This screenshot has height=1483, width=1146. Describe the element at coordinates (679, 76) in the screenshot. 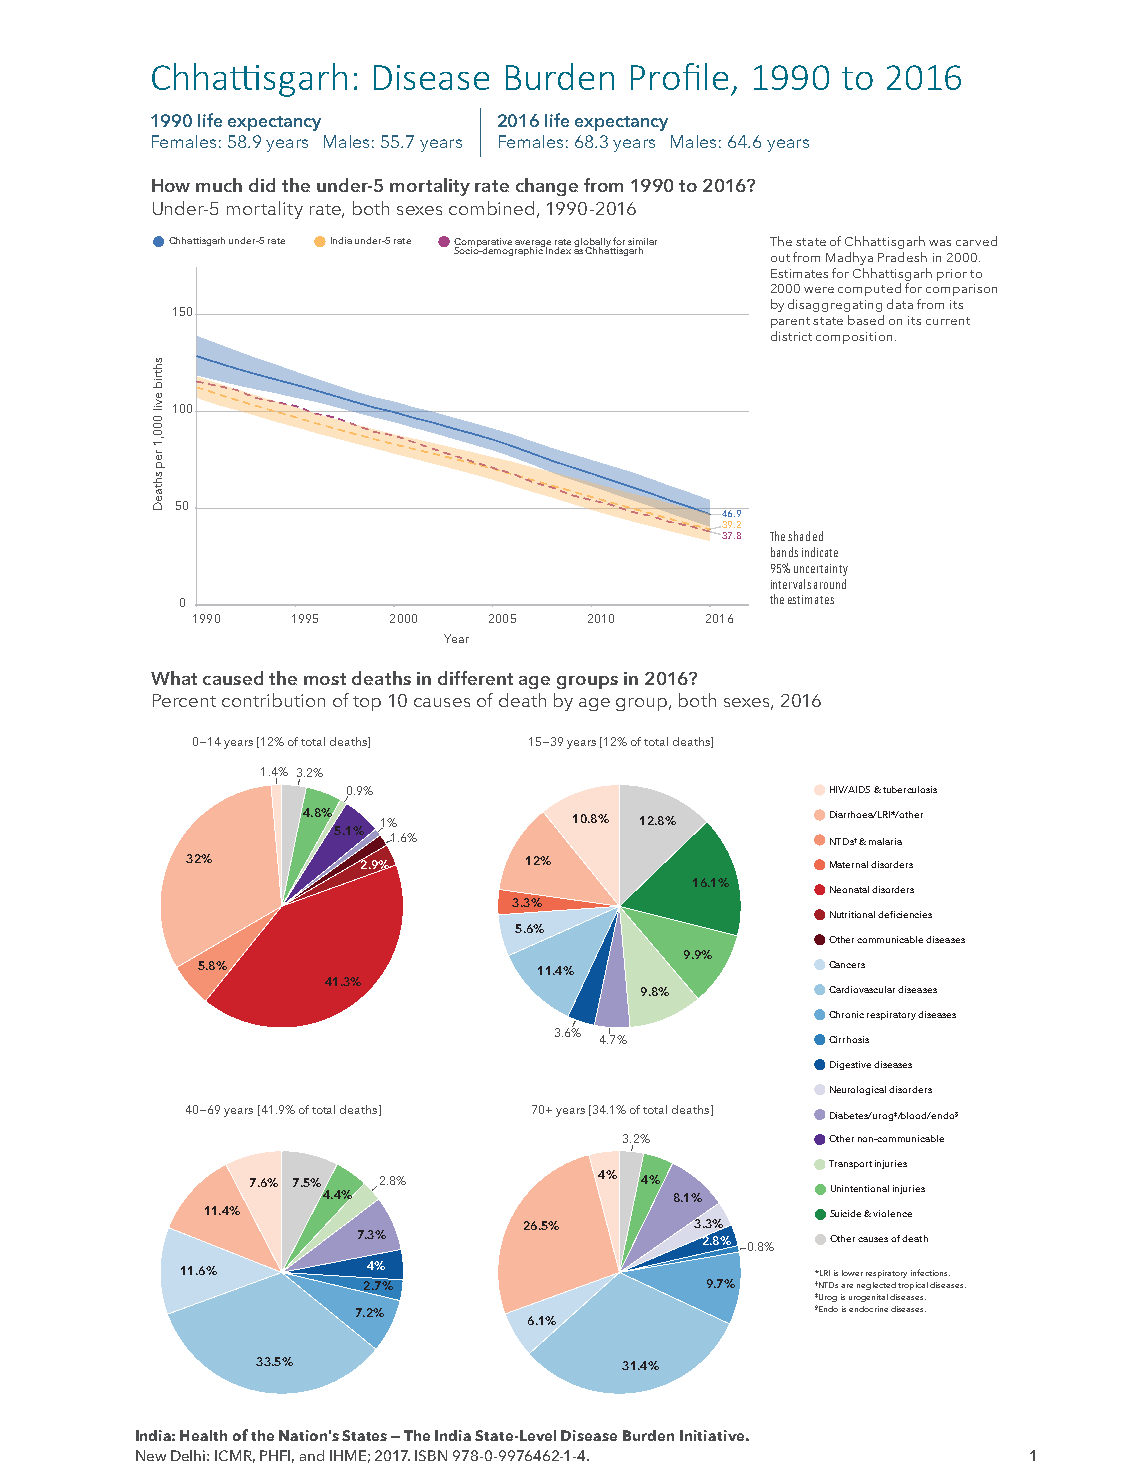

I see `Profile` at that location.
